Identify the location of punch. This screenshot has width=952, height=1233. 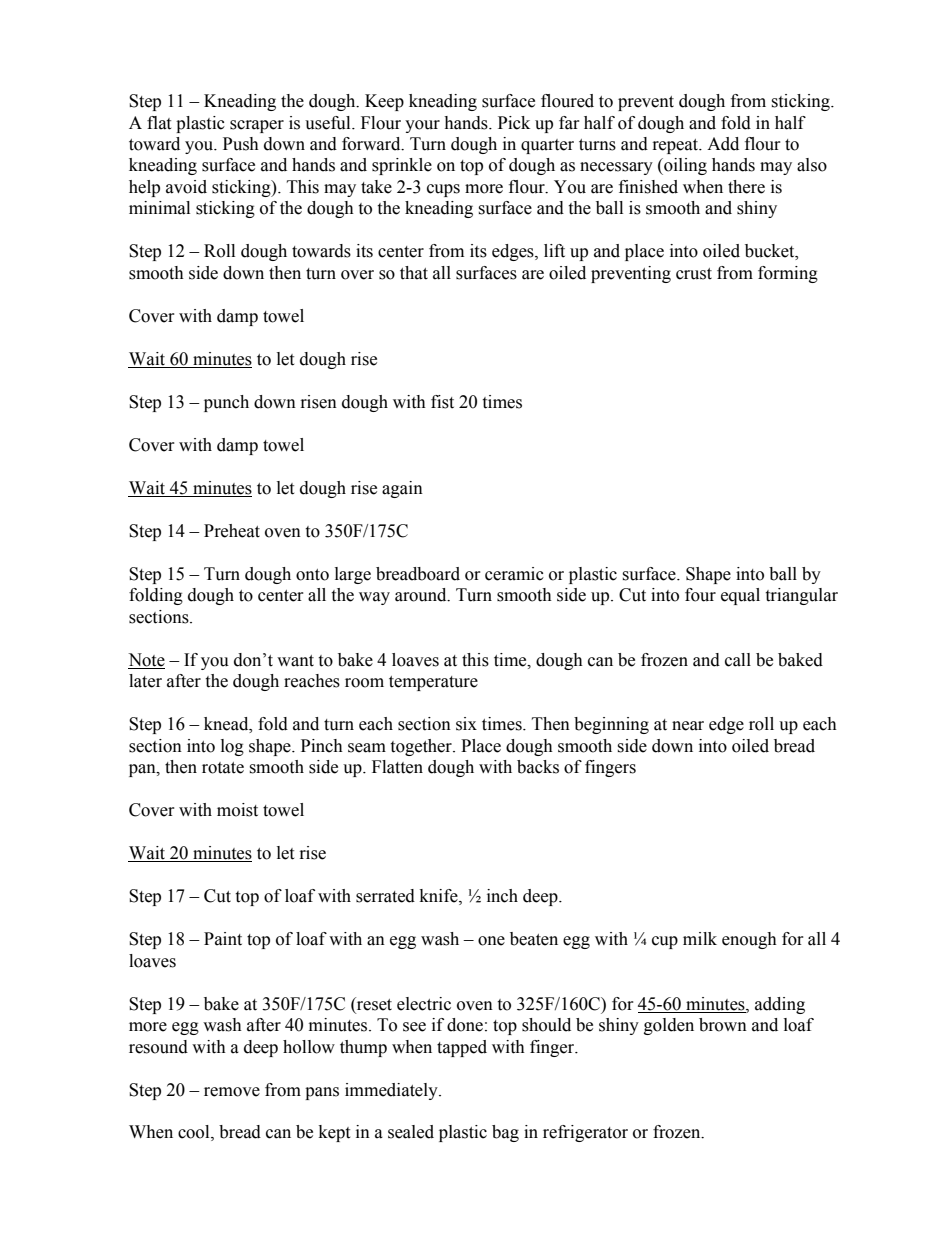
(226, 403).
